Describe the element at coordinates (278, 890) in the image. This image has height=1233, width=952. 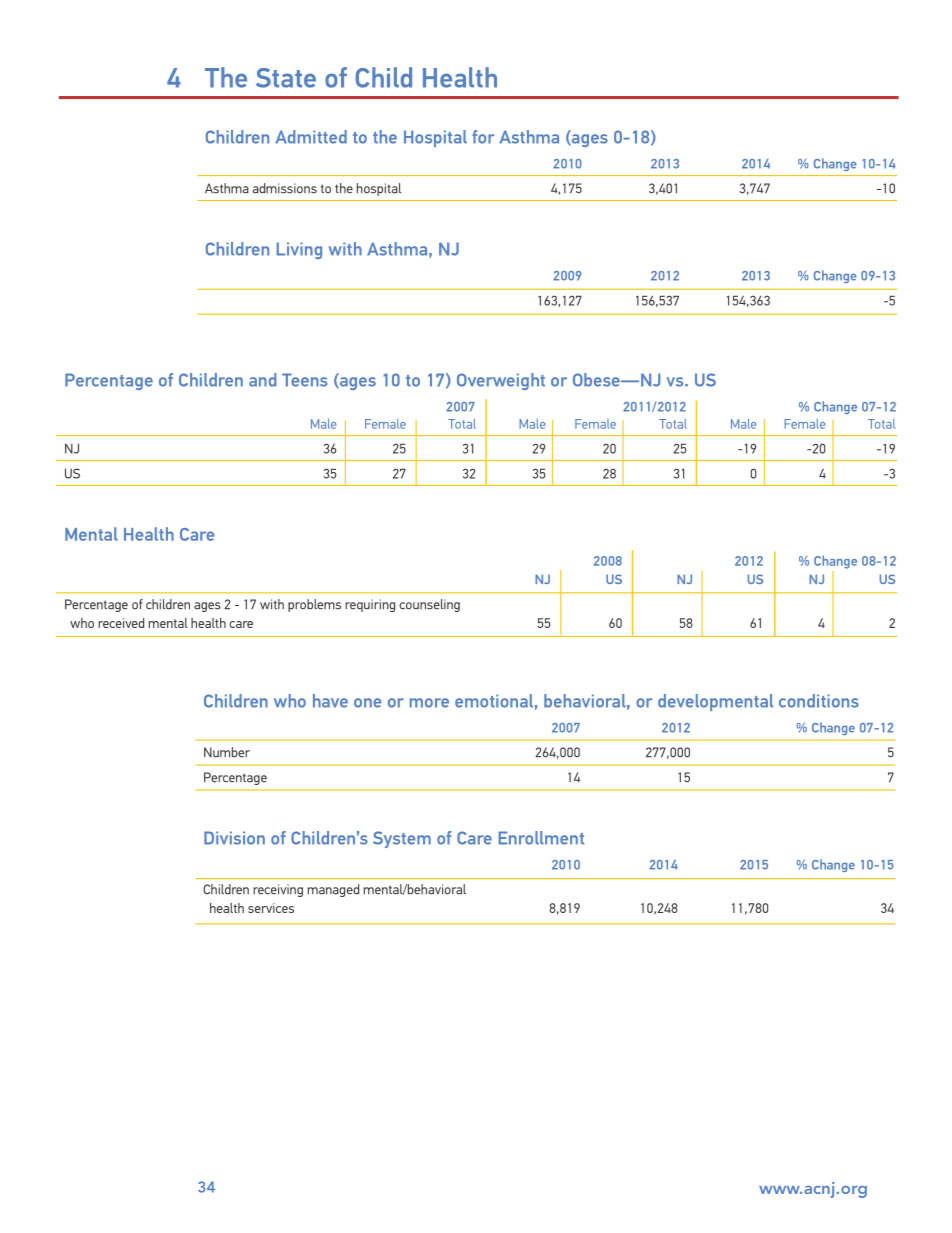
I see `receiving` at that location.
